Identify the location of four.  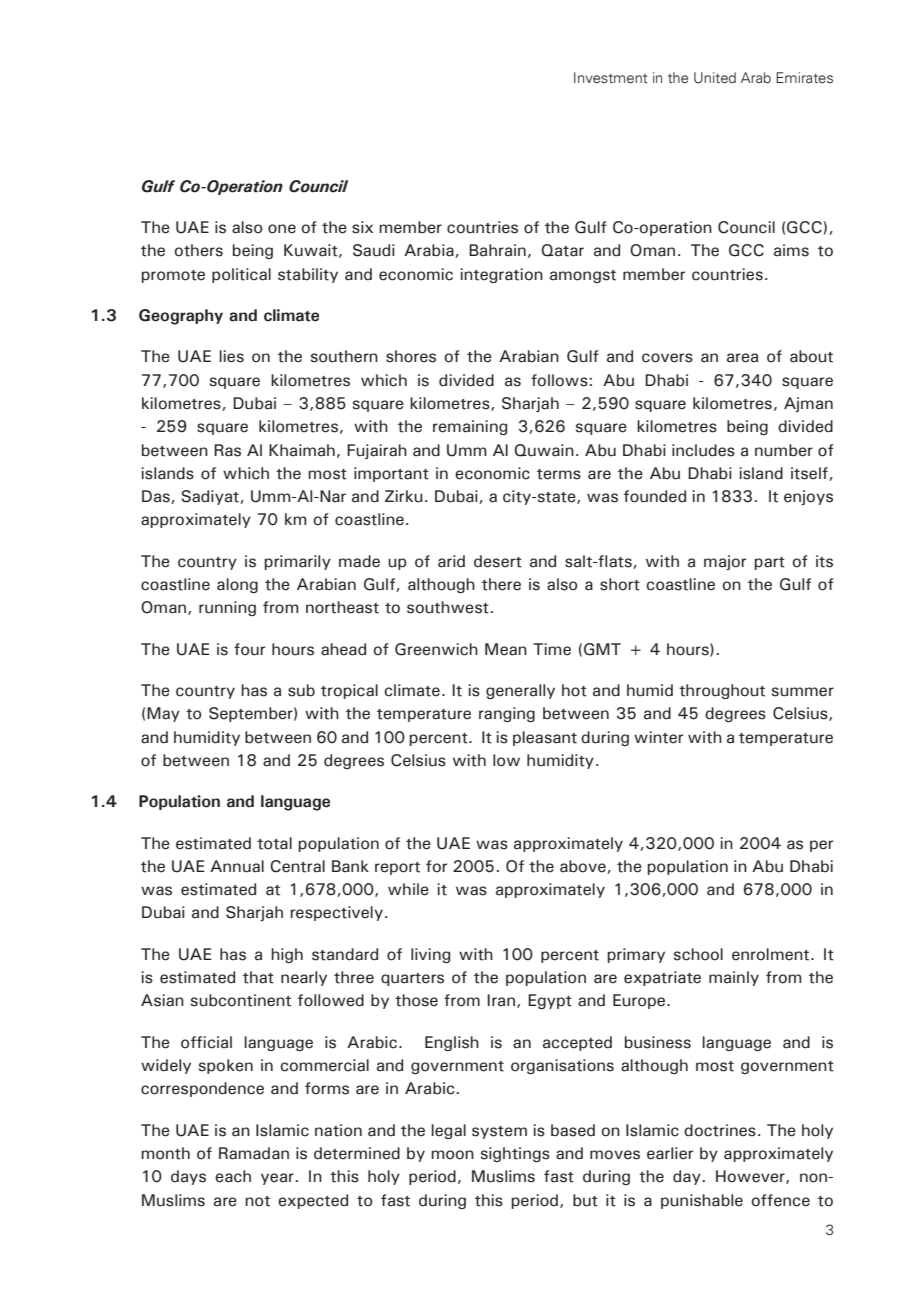
(249, 649).
